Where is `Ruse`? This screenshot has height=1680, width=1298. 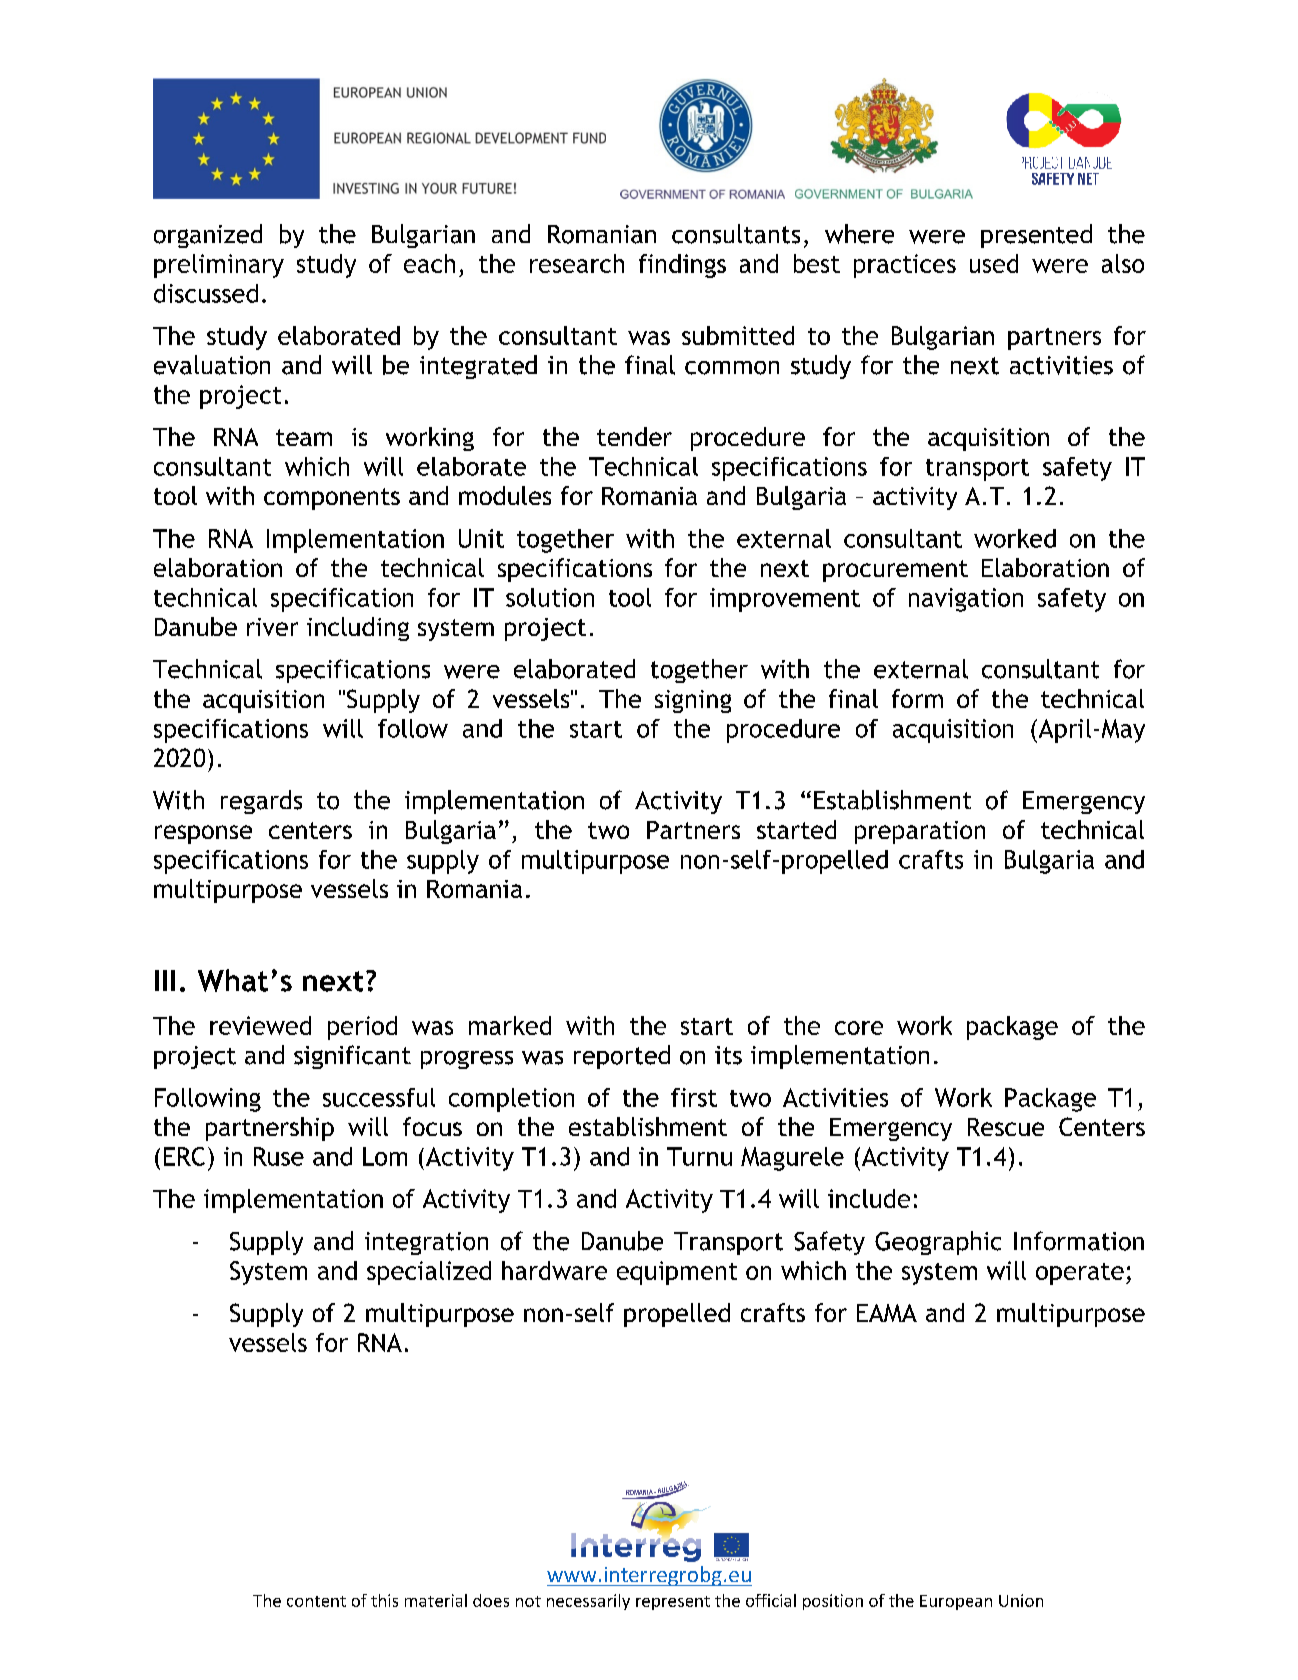
Ruse is located at coordinates (279, 1156).
